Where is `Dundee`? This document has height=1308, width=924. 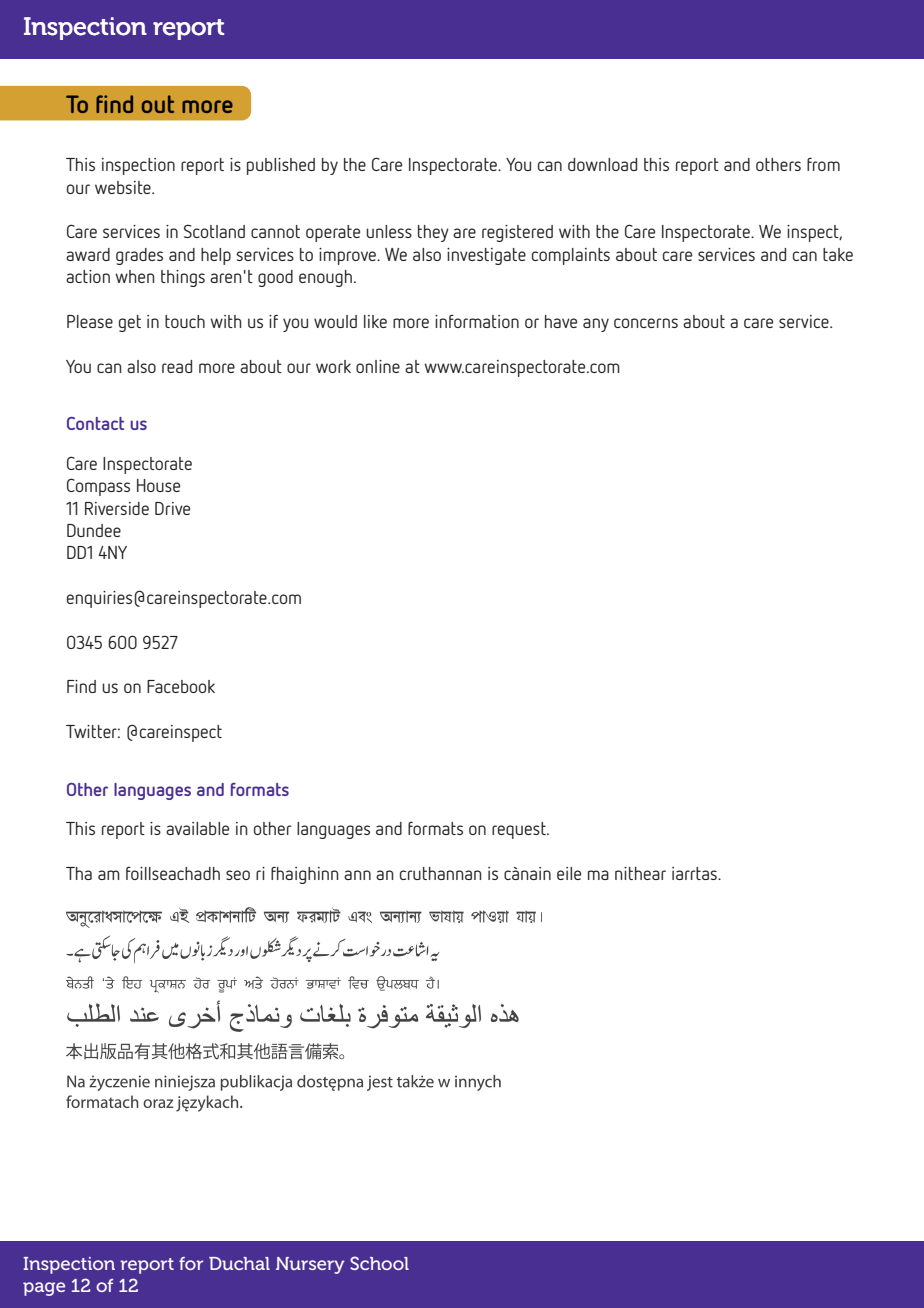
Dundee is located at coordinates (94, 530).
